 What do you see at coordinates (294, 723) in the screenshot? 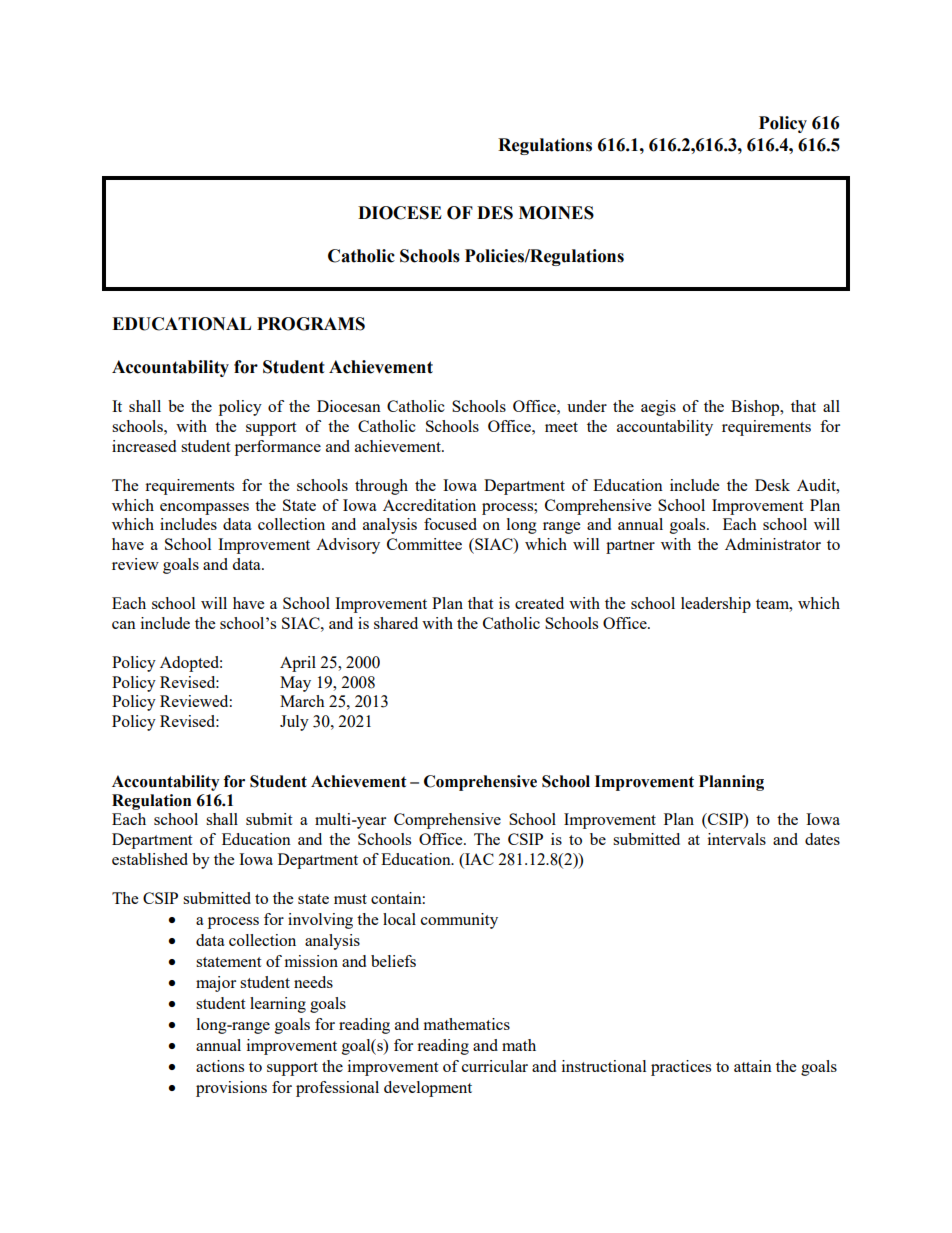
I see `July` at bounding box center [294, 723].
